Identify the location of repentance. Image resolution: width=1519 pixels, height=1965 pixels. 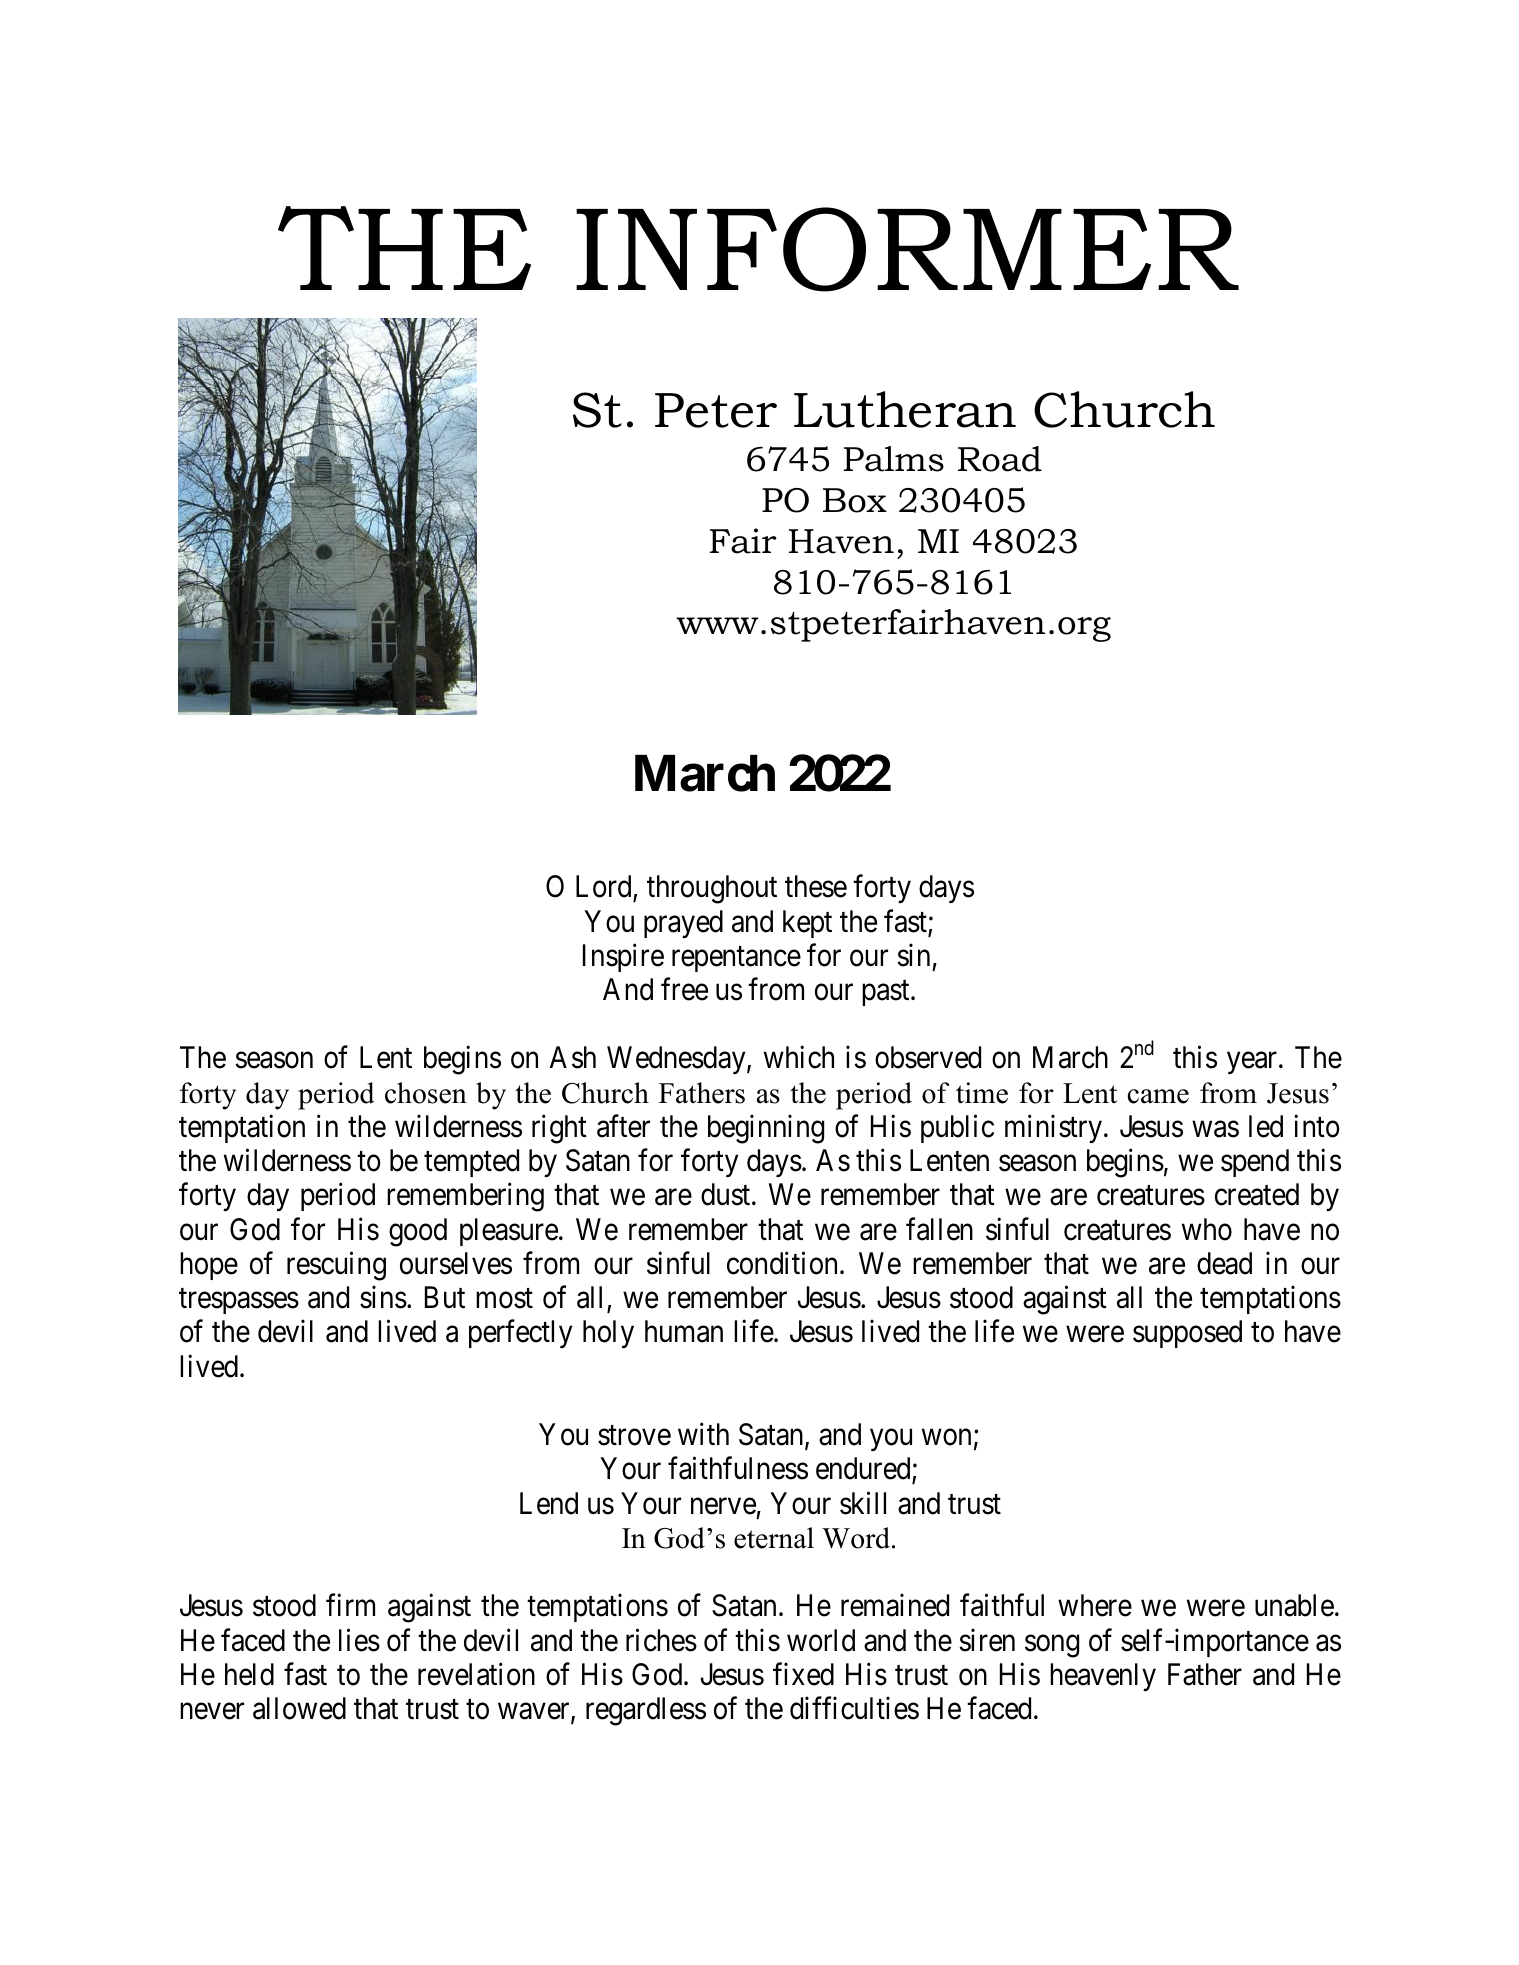
(736, 959).
